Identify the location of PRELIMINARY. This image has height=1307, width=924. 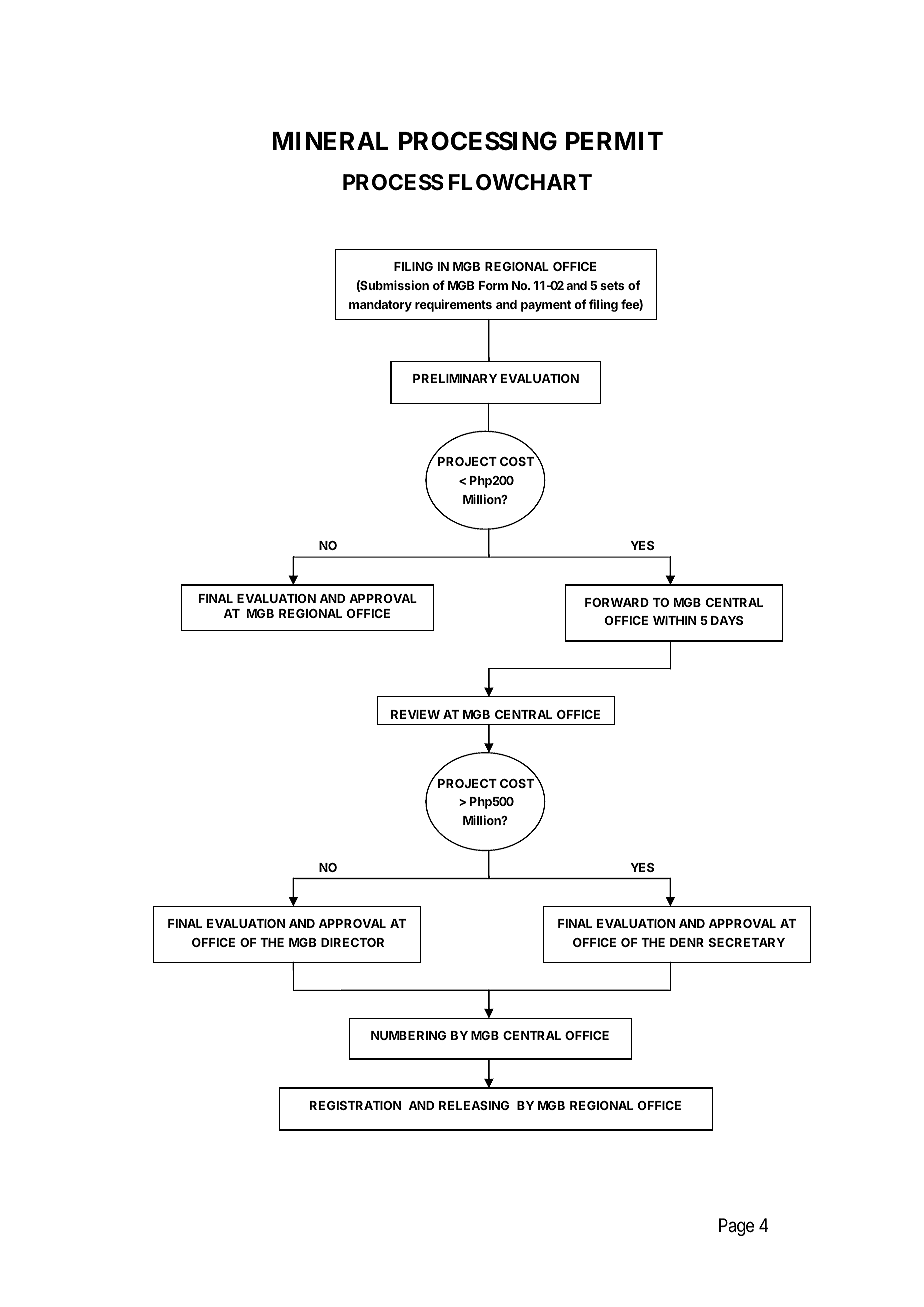
(455, 378).
